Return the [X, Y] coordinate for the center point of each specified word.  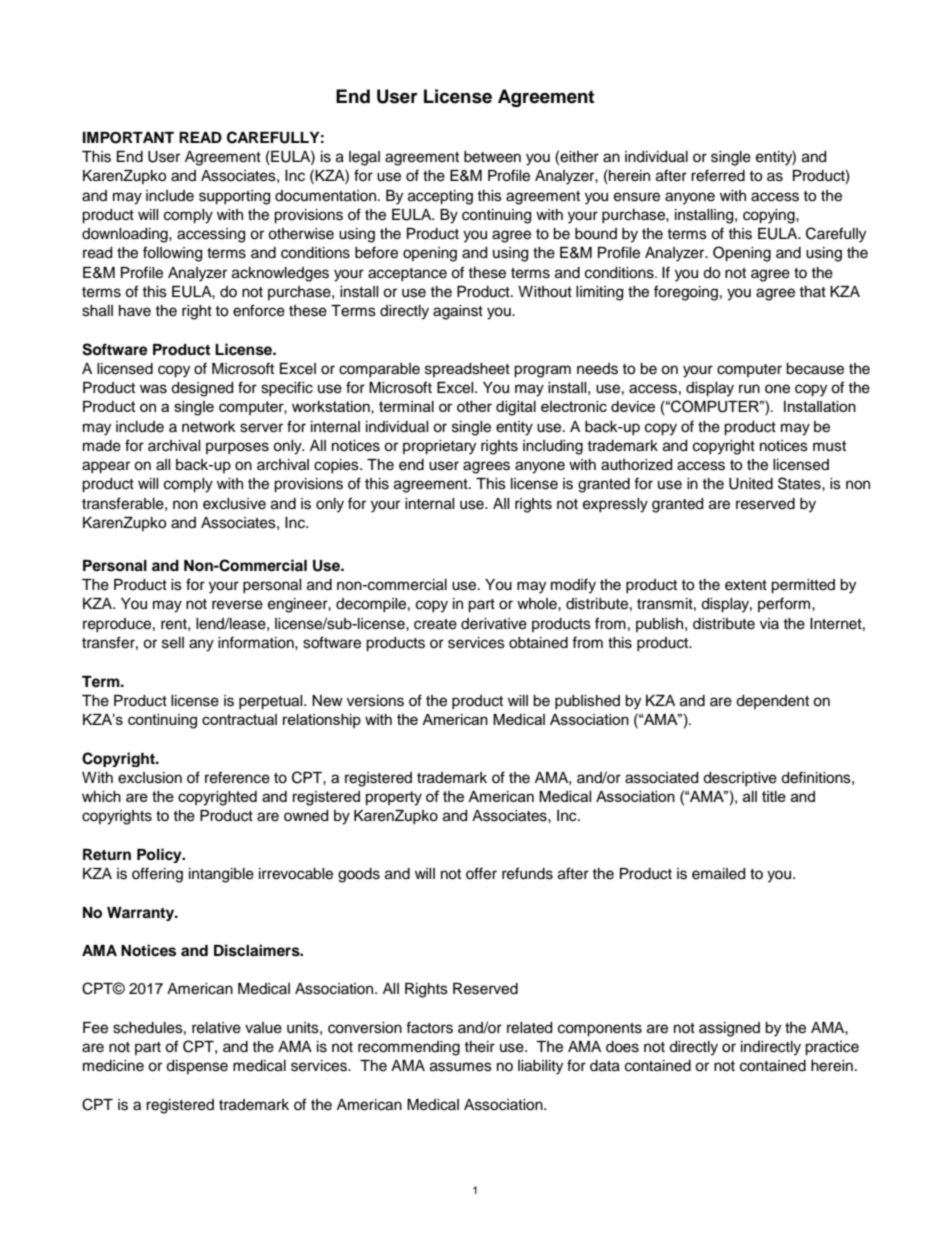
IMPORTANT [128, 138]
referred [718, 175]
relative [216, 1028]
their [479, 1047]
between [492, 157]
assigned [729, 1029]
